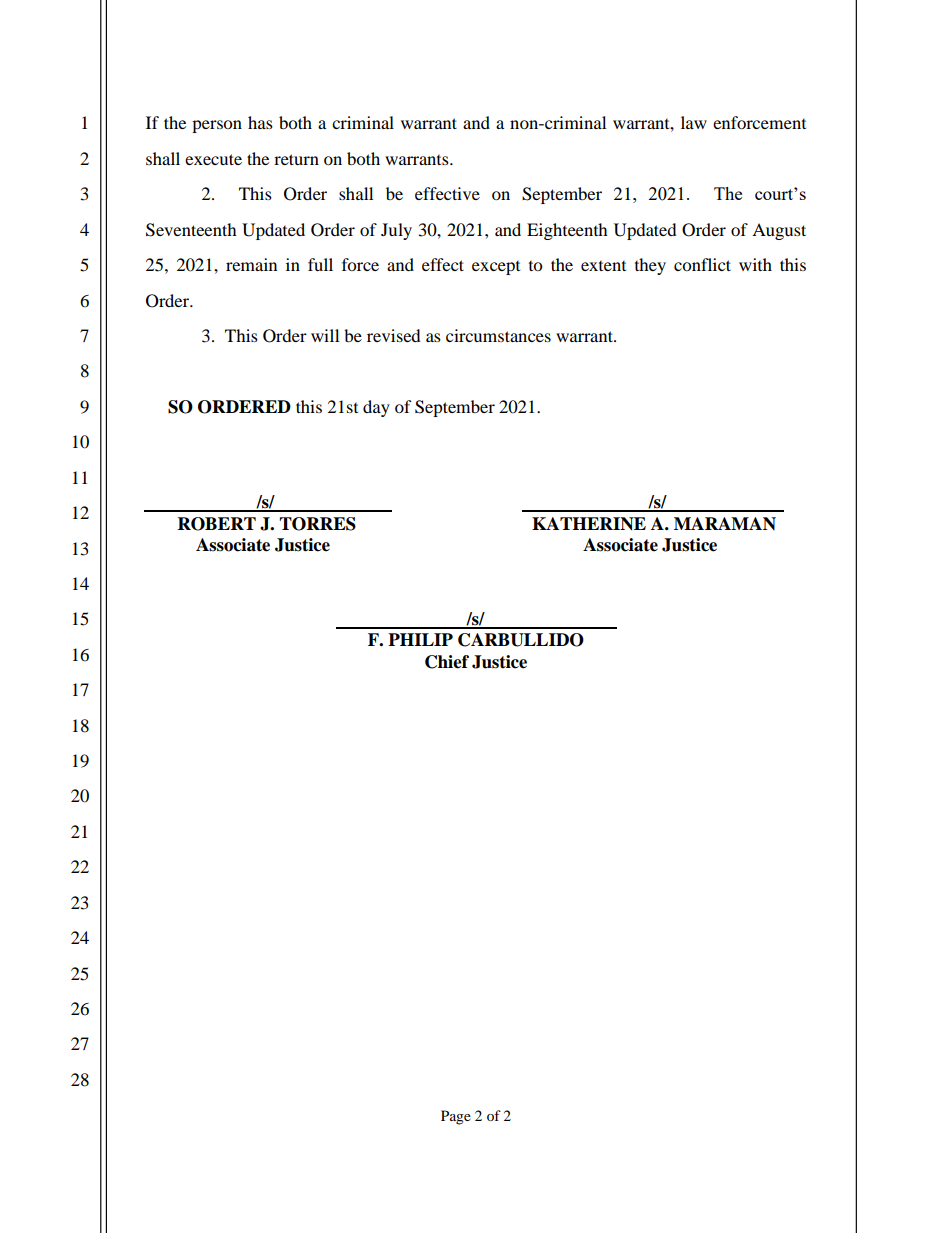 The width and height of the image is (952, 1233). Describe the element at coordinates (317, 524) in the image. I see `TORRES` at that location.
